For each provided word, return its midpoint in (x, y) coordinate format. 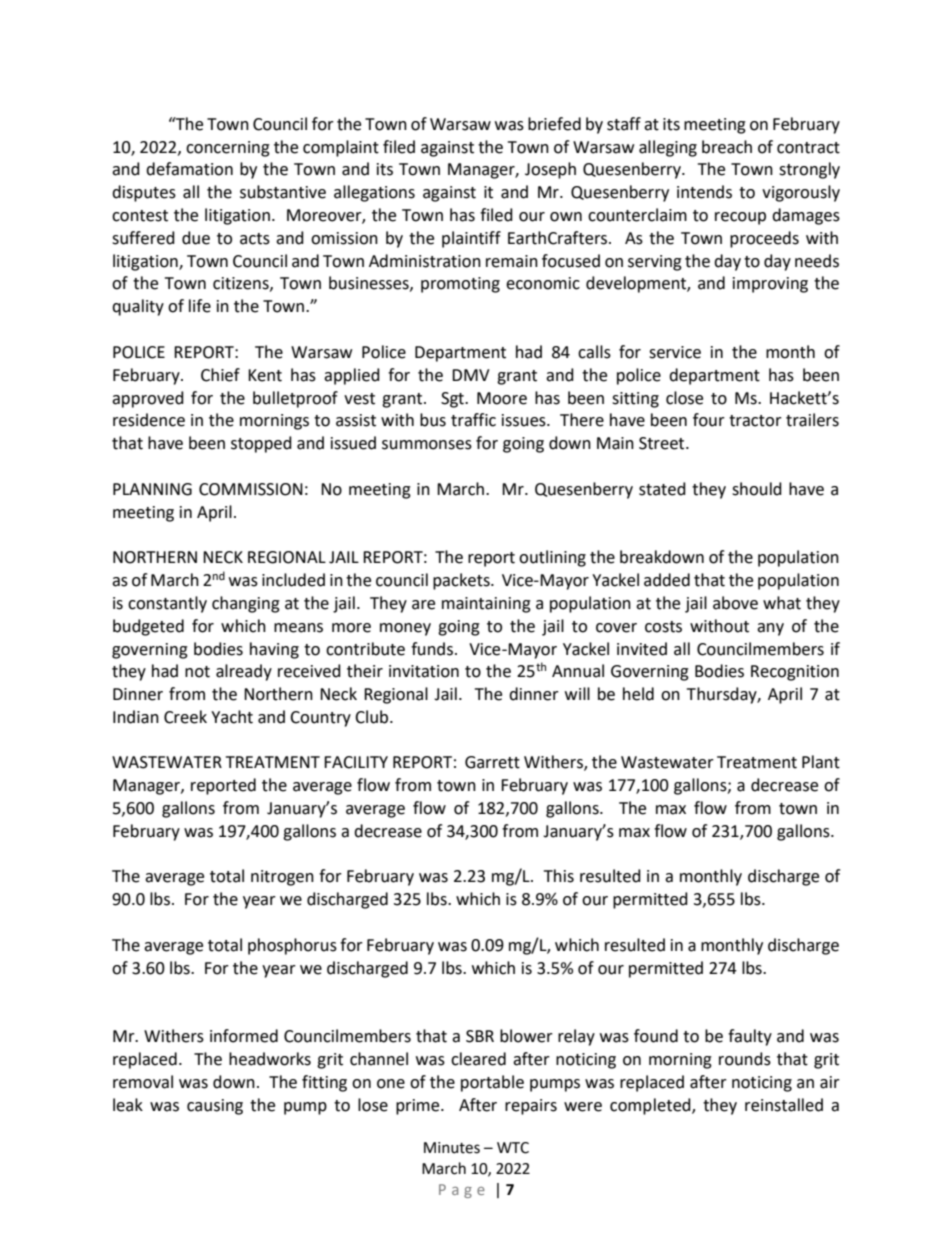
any (770, 629)
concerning (228, 149)
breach (727, 147)
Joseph (550, 170)
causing (215, 1107)
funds (432, 649)
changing (246, 604)
